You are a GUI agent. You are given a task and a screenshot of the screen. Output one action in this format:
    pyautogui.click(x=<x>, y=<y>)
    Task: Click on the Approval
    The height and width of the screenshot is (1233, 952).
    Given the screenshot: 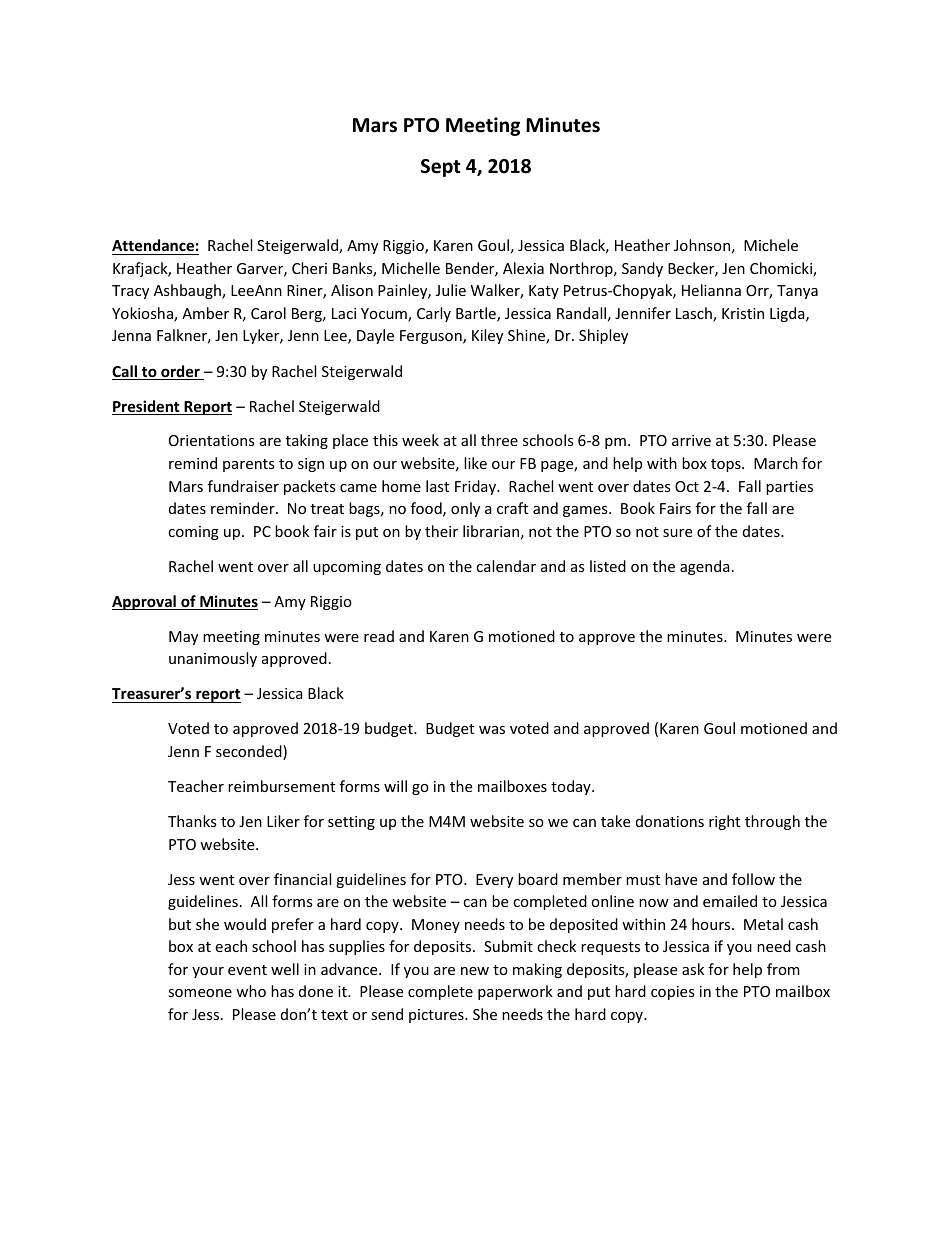 What is the action you would take?
    pyautogui.click(x=145, y=602)
